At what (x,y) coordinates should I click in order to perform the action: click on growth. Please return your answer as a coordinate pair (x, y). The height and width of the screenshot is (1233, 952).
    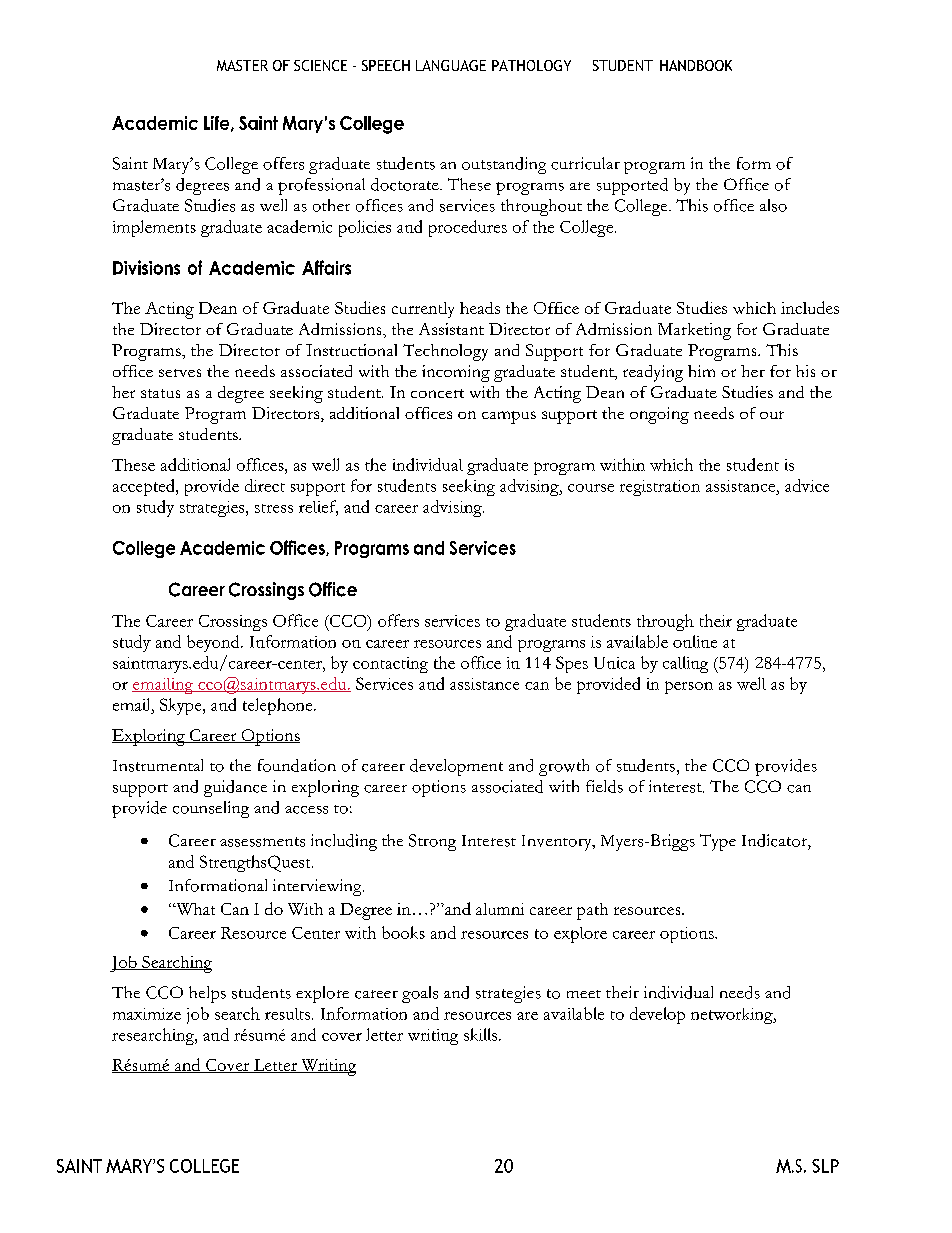
    Looking at the image, I should click on (564, 767).
